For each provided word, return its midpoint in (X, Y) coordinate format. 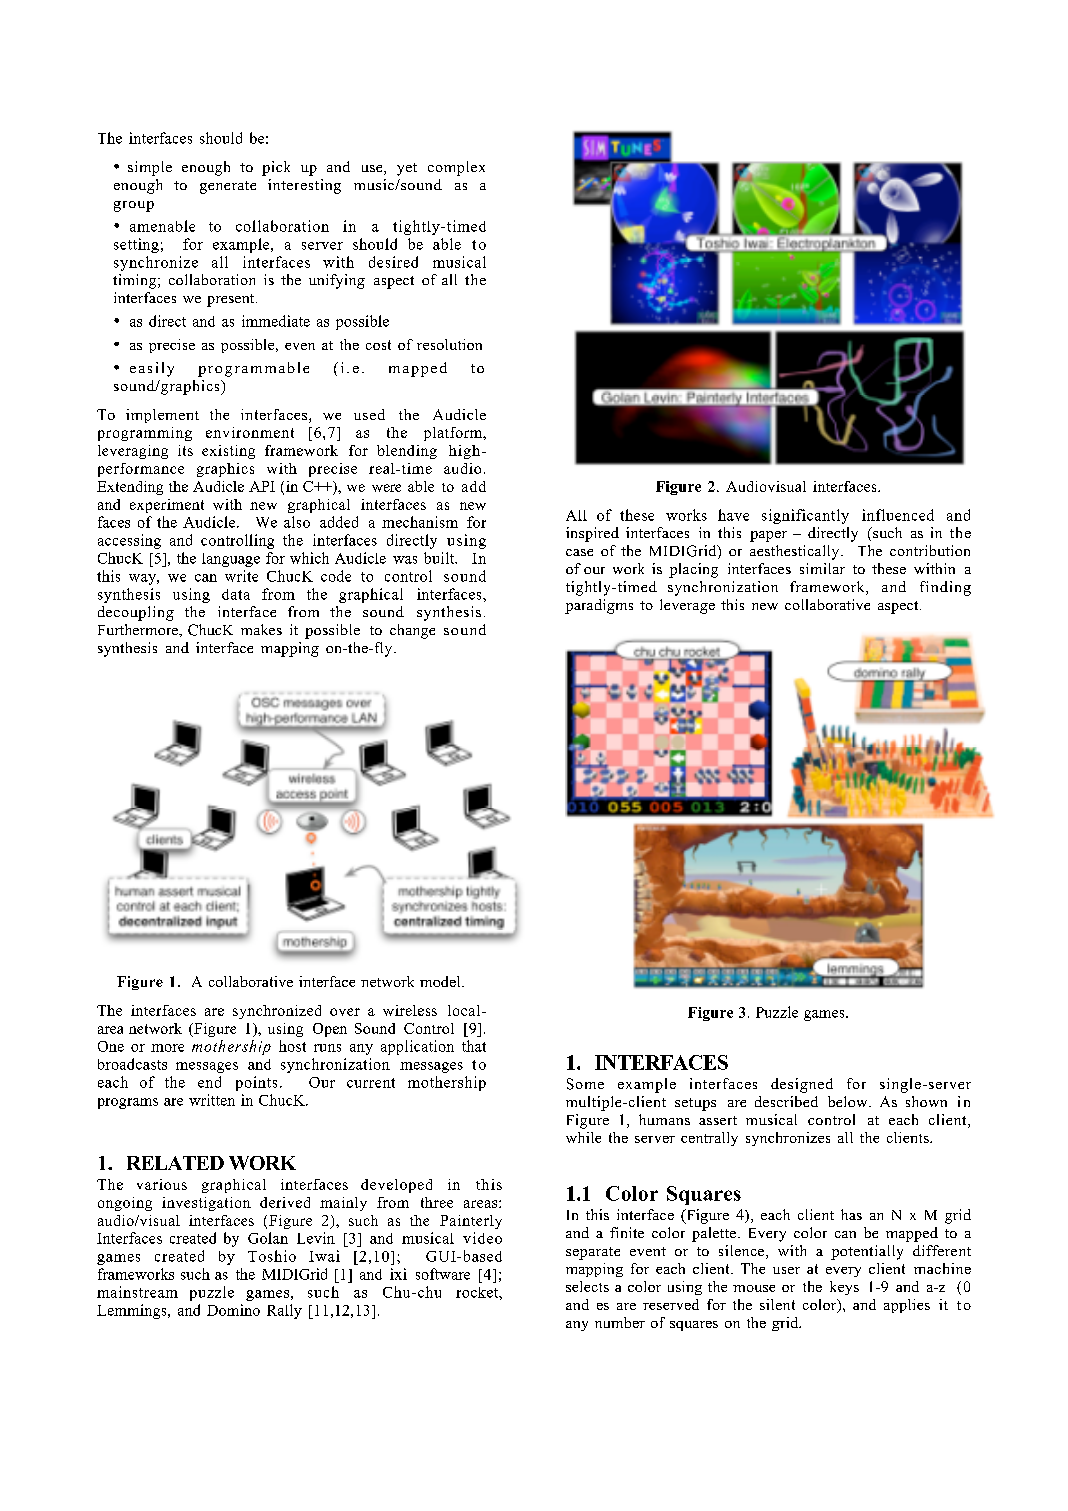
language (231, 560)
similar (822, 568)
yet (407, 169)
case (579, 552)
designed (802, 1085)
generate (228, 187)
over (345, 1012)
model (441, 981)
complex (456, 168)
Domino (233, 1310)
